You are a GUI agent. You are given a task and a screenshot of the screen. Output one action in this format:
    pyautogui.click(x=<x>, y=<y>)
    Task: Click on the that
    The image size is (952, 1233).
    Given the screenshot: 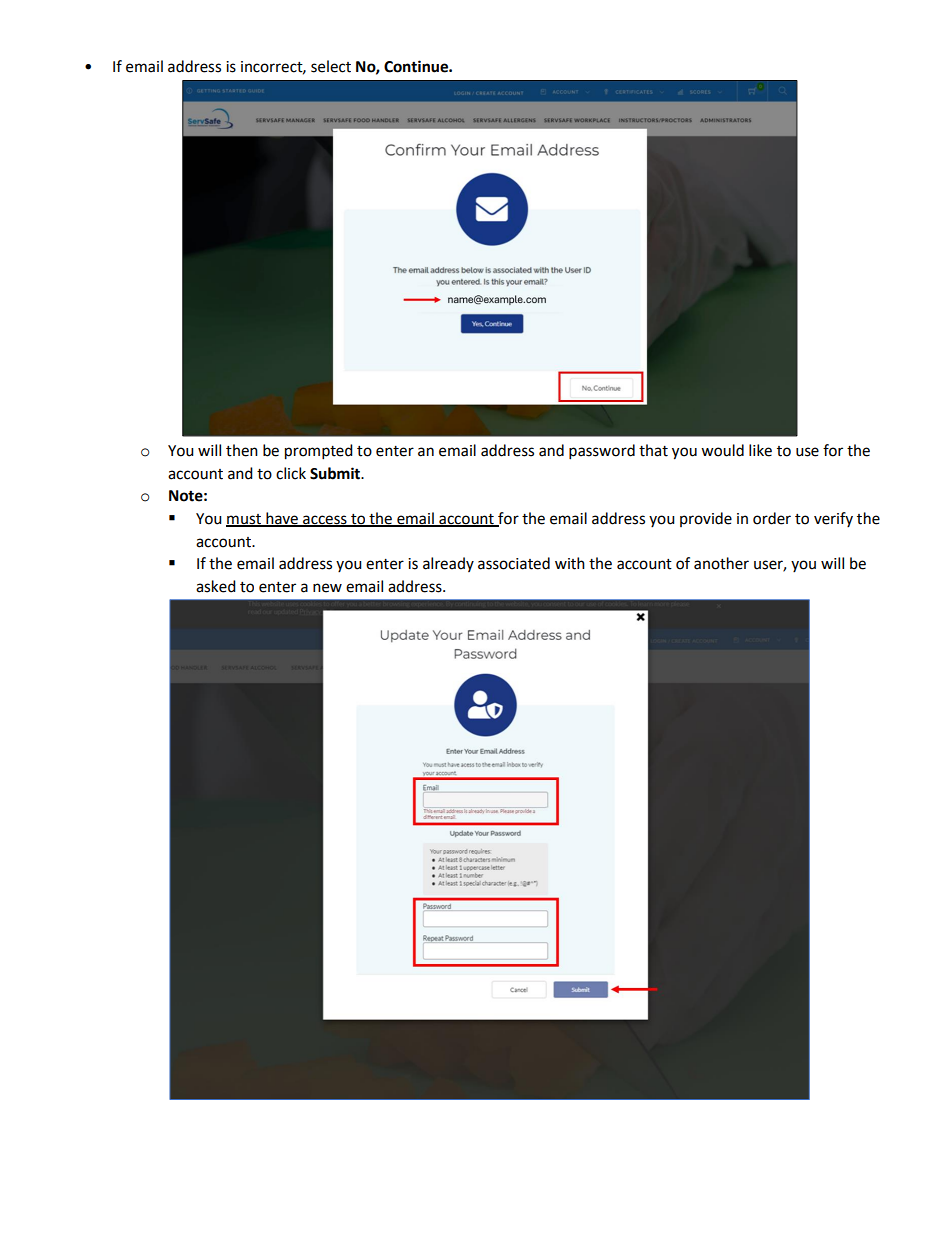 What is the action you would take?
    pyautogui.click(x=653, y=450)
